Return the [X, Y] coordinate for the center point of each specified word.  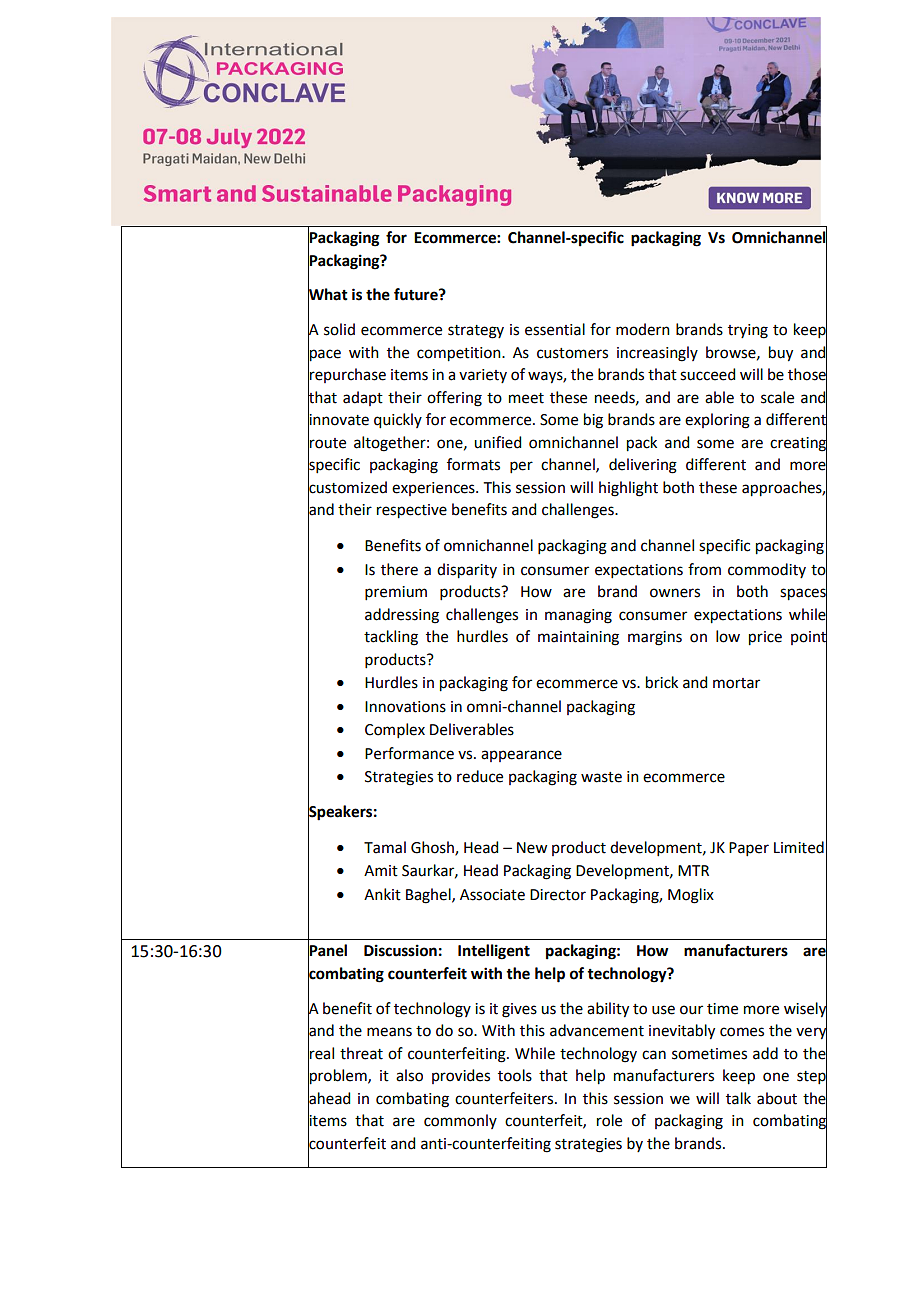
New [532, 848]
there [399, 569]
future [417, 294]
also [409, 1075]
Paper [749, 849]
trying [748, 331]
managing [578, 616]
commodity [767, 570]
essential [555, 329]
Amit [381, 871]
